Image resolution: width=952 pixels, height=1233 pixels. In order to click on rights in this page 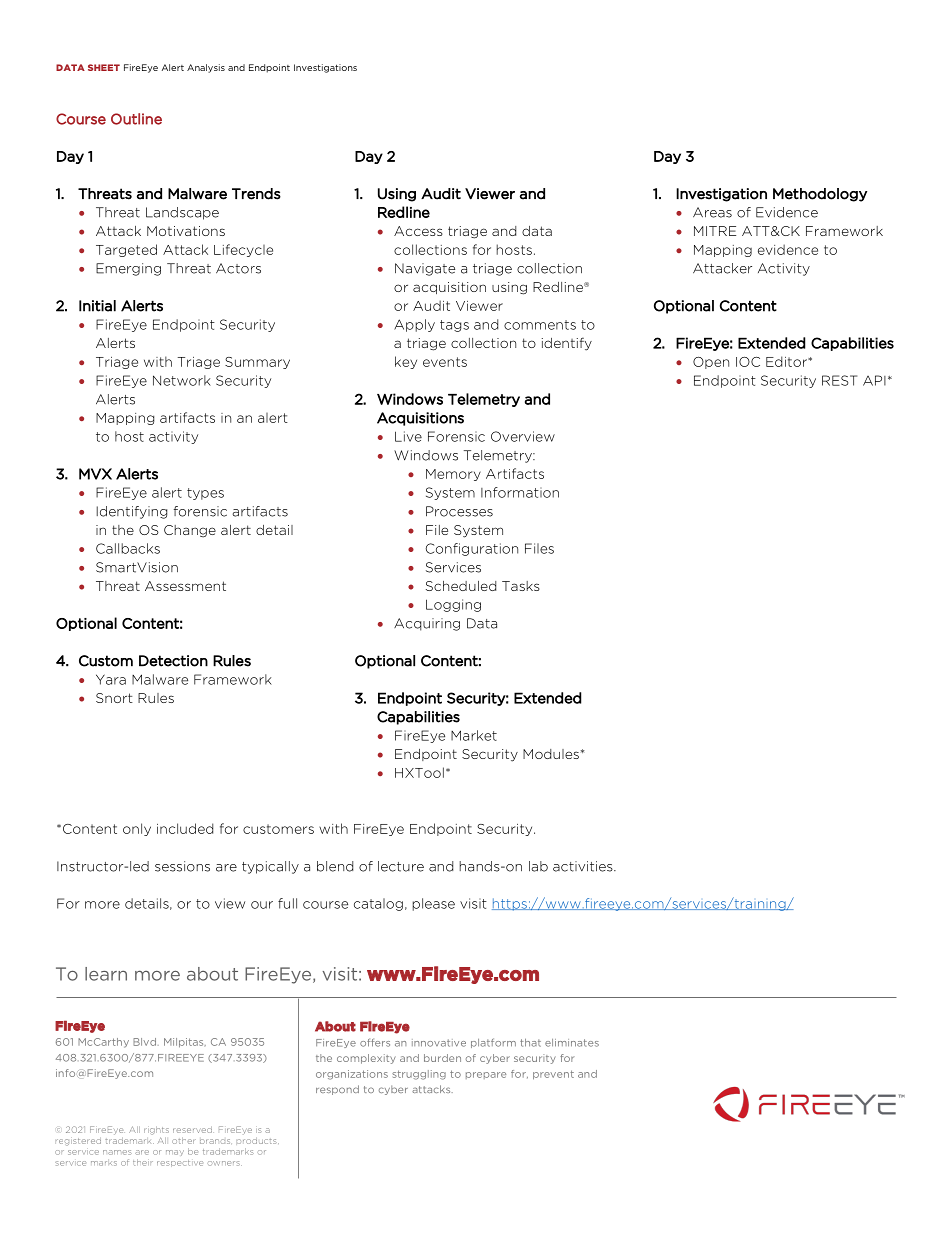, I will do `click(156, 1131)`.
